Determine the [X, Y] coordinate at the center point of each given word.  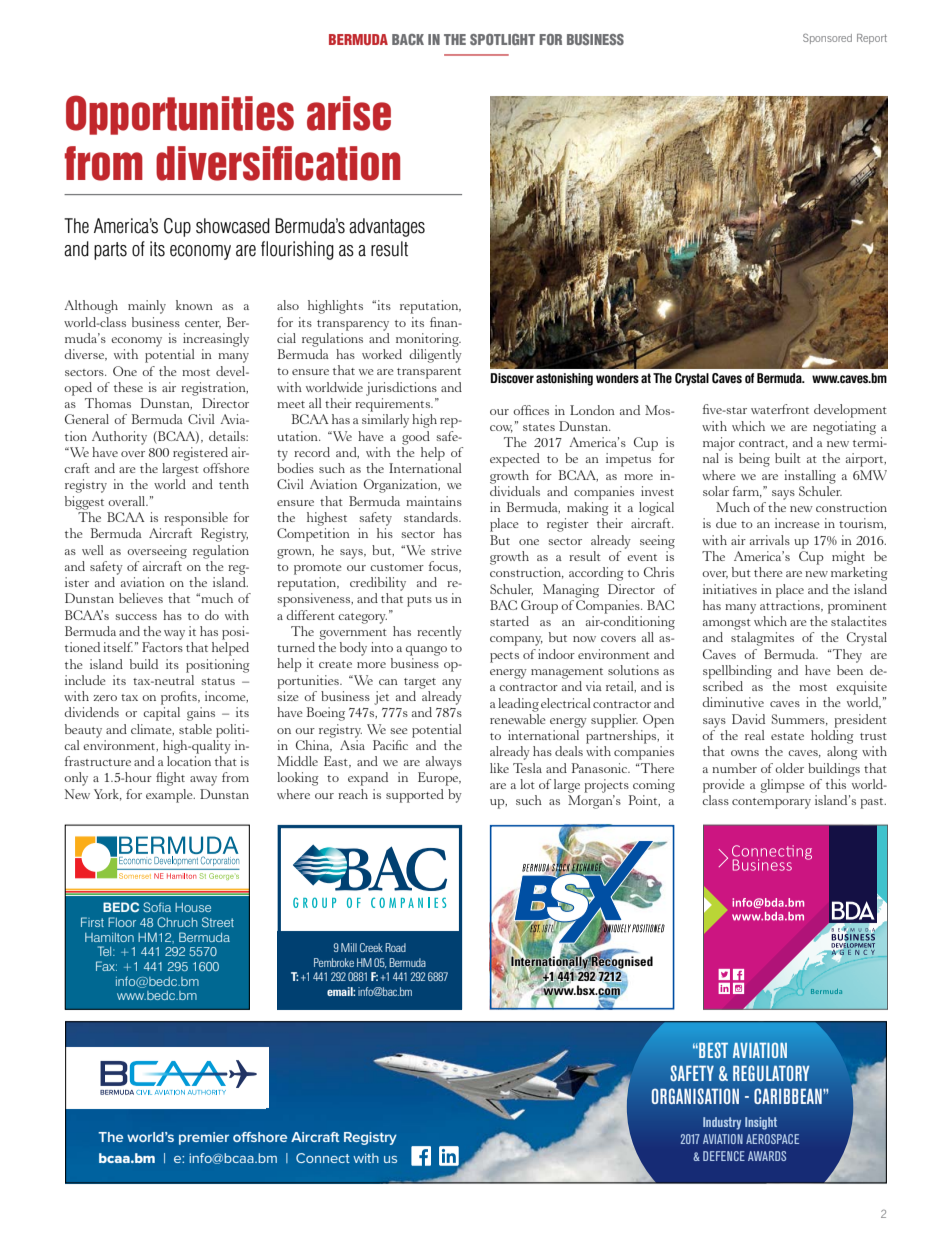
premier [204, 1138]
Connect [323, 1158]
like [499, 768]
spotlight [502, 39]
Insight [761, 1123]
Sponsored [827, 38]
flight [170, 779]
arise [349, 113]
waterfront [780, 409]
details [228, 436]
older [789, 768]
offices [531, 410]
